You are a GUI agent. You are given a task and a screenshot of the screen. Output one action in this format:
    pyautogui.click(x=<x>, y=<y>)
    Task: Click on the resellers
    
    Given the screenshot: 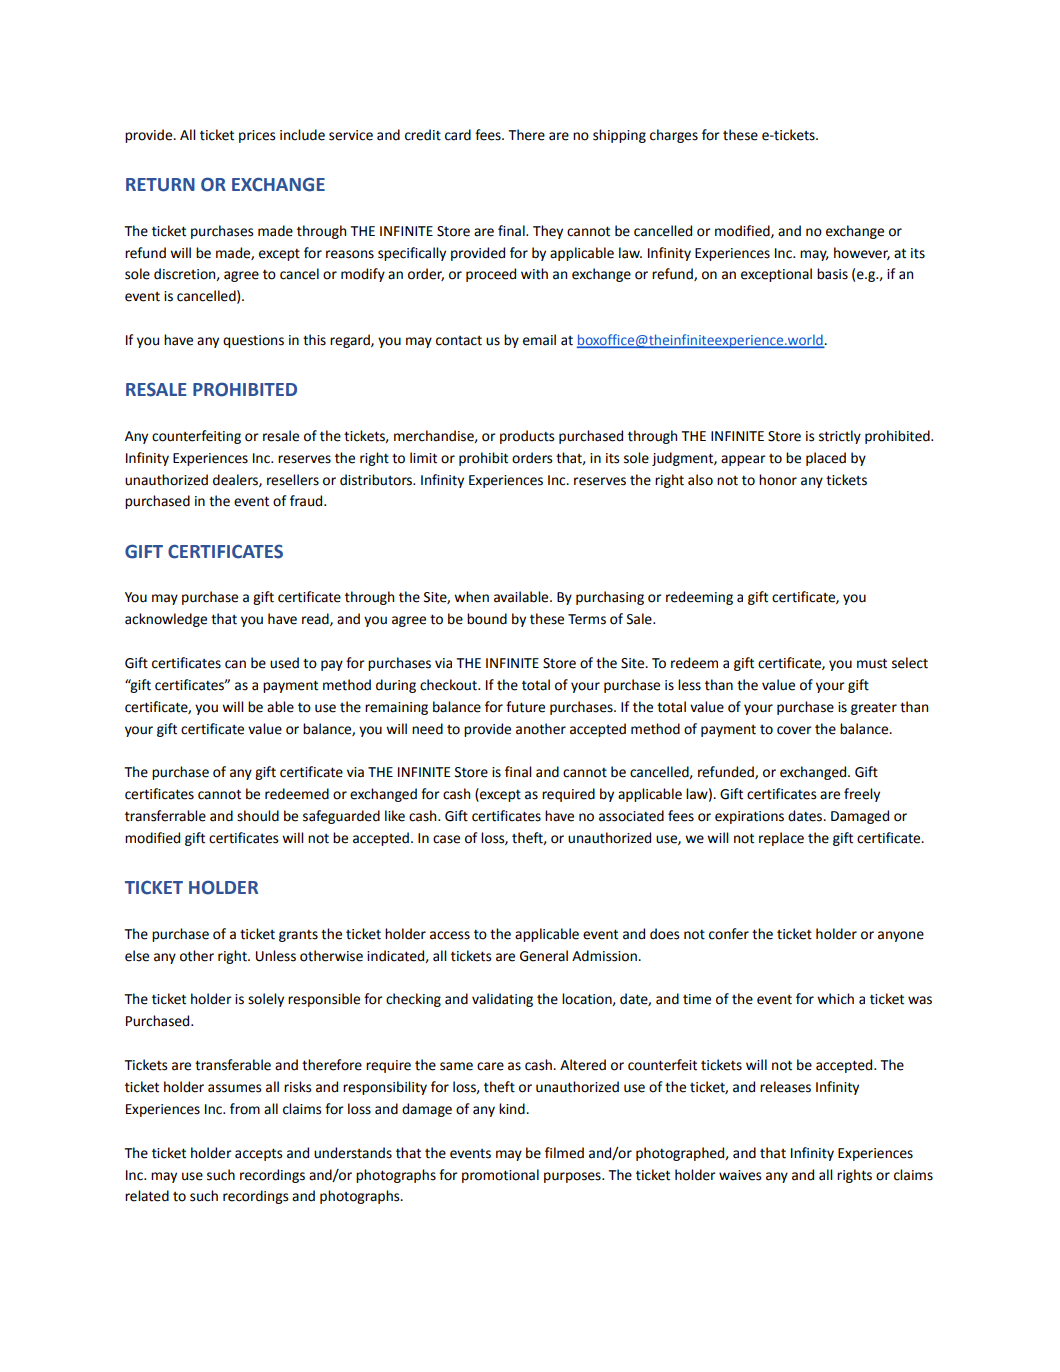 What is the action you would take?
    pyautogui.click(x=293, y=480)
